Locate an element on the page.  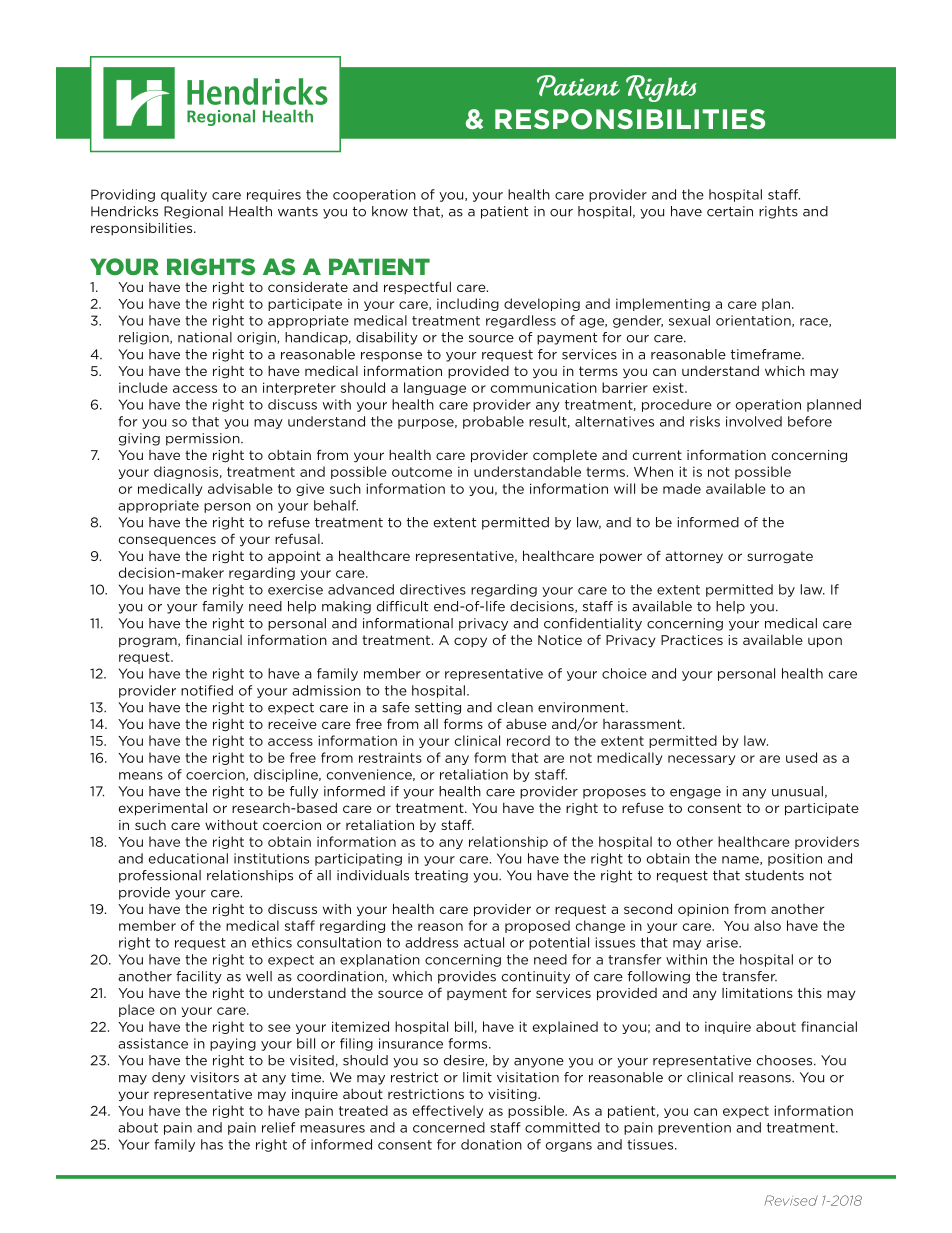
permission is located at coordinates (204, 439).
